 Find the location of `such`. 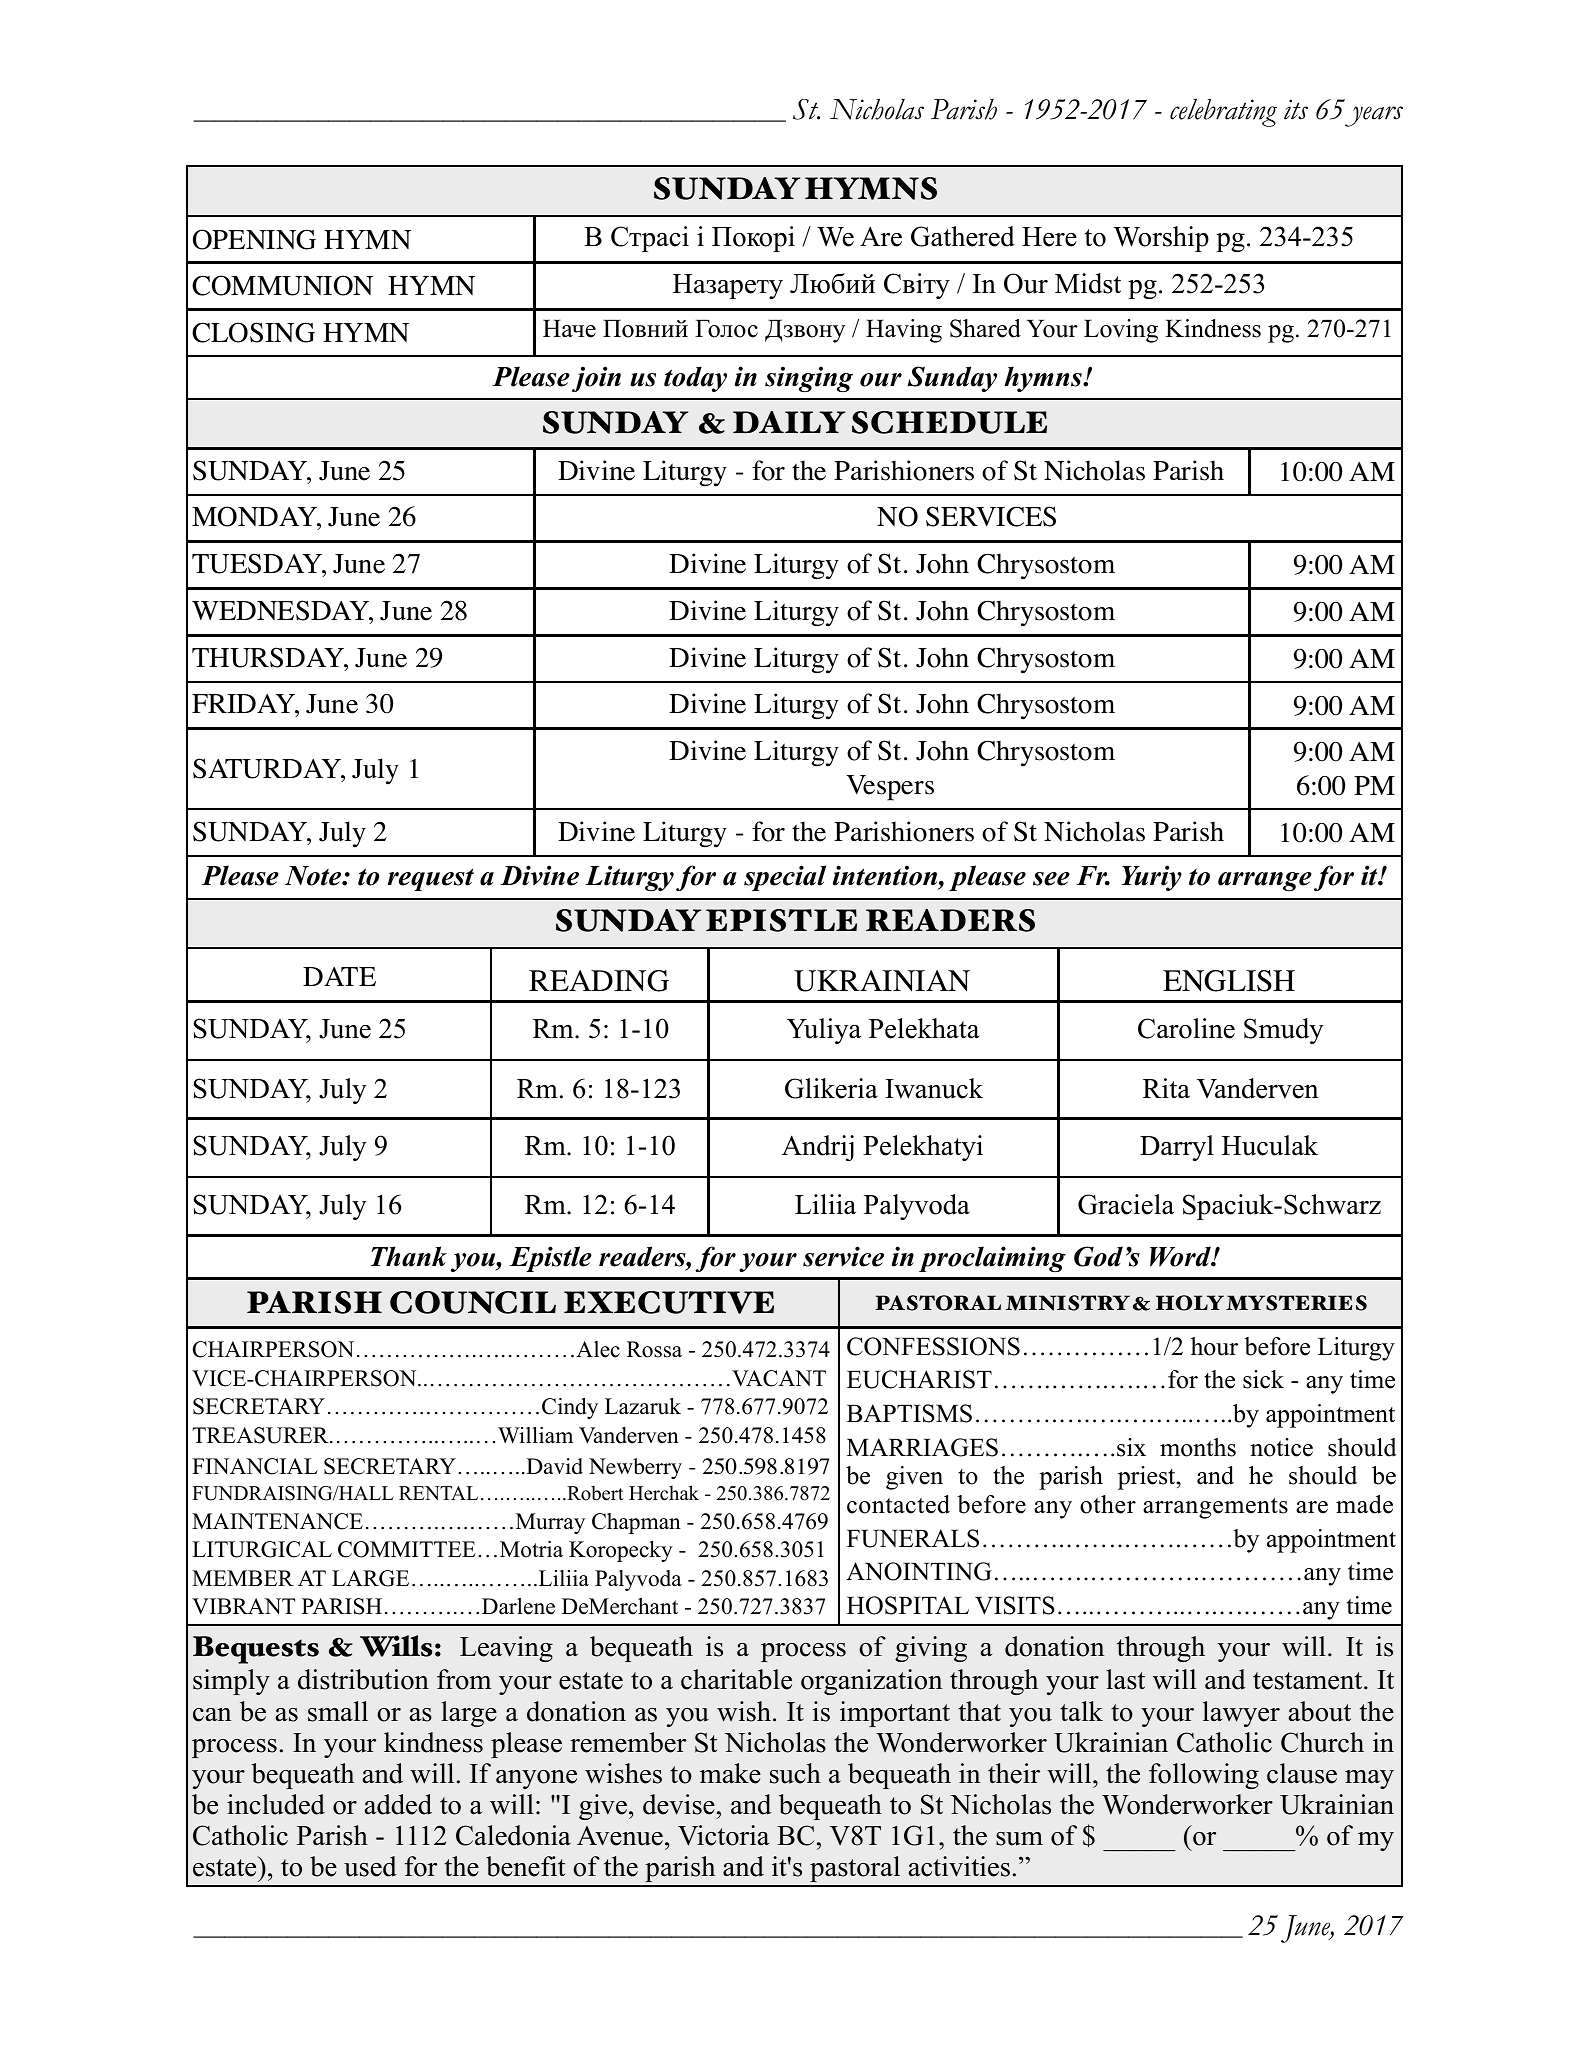

such is located at coordinates (795, 1773).
